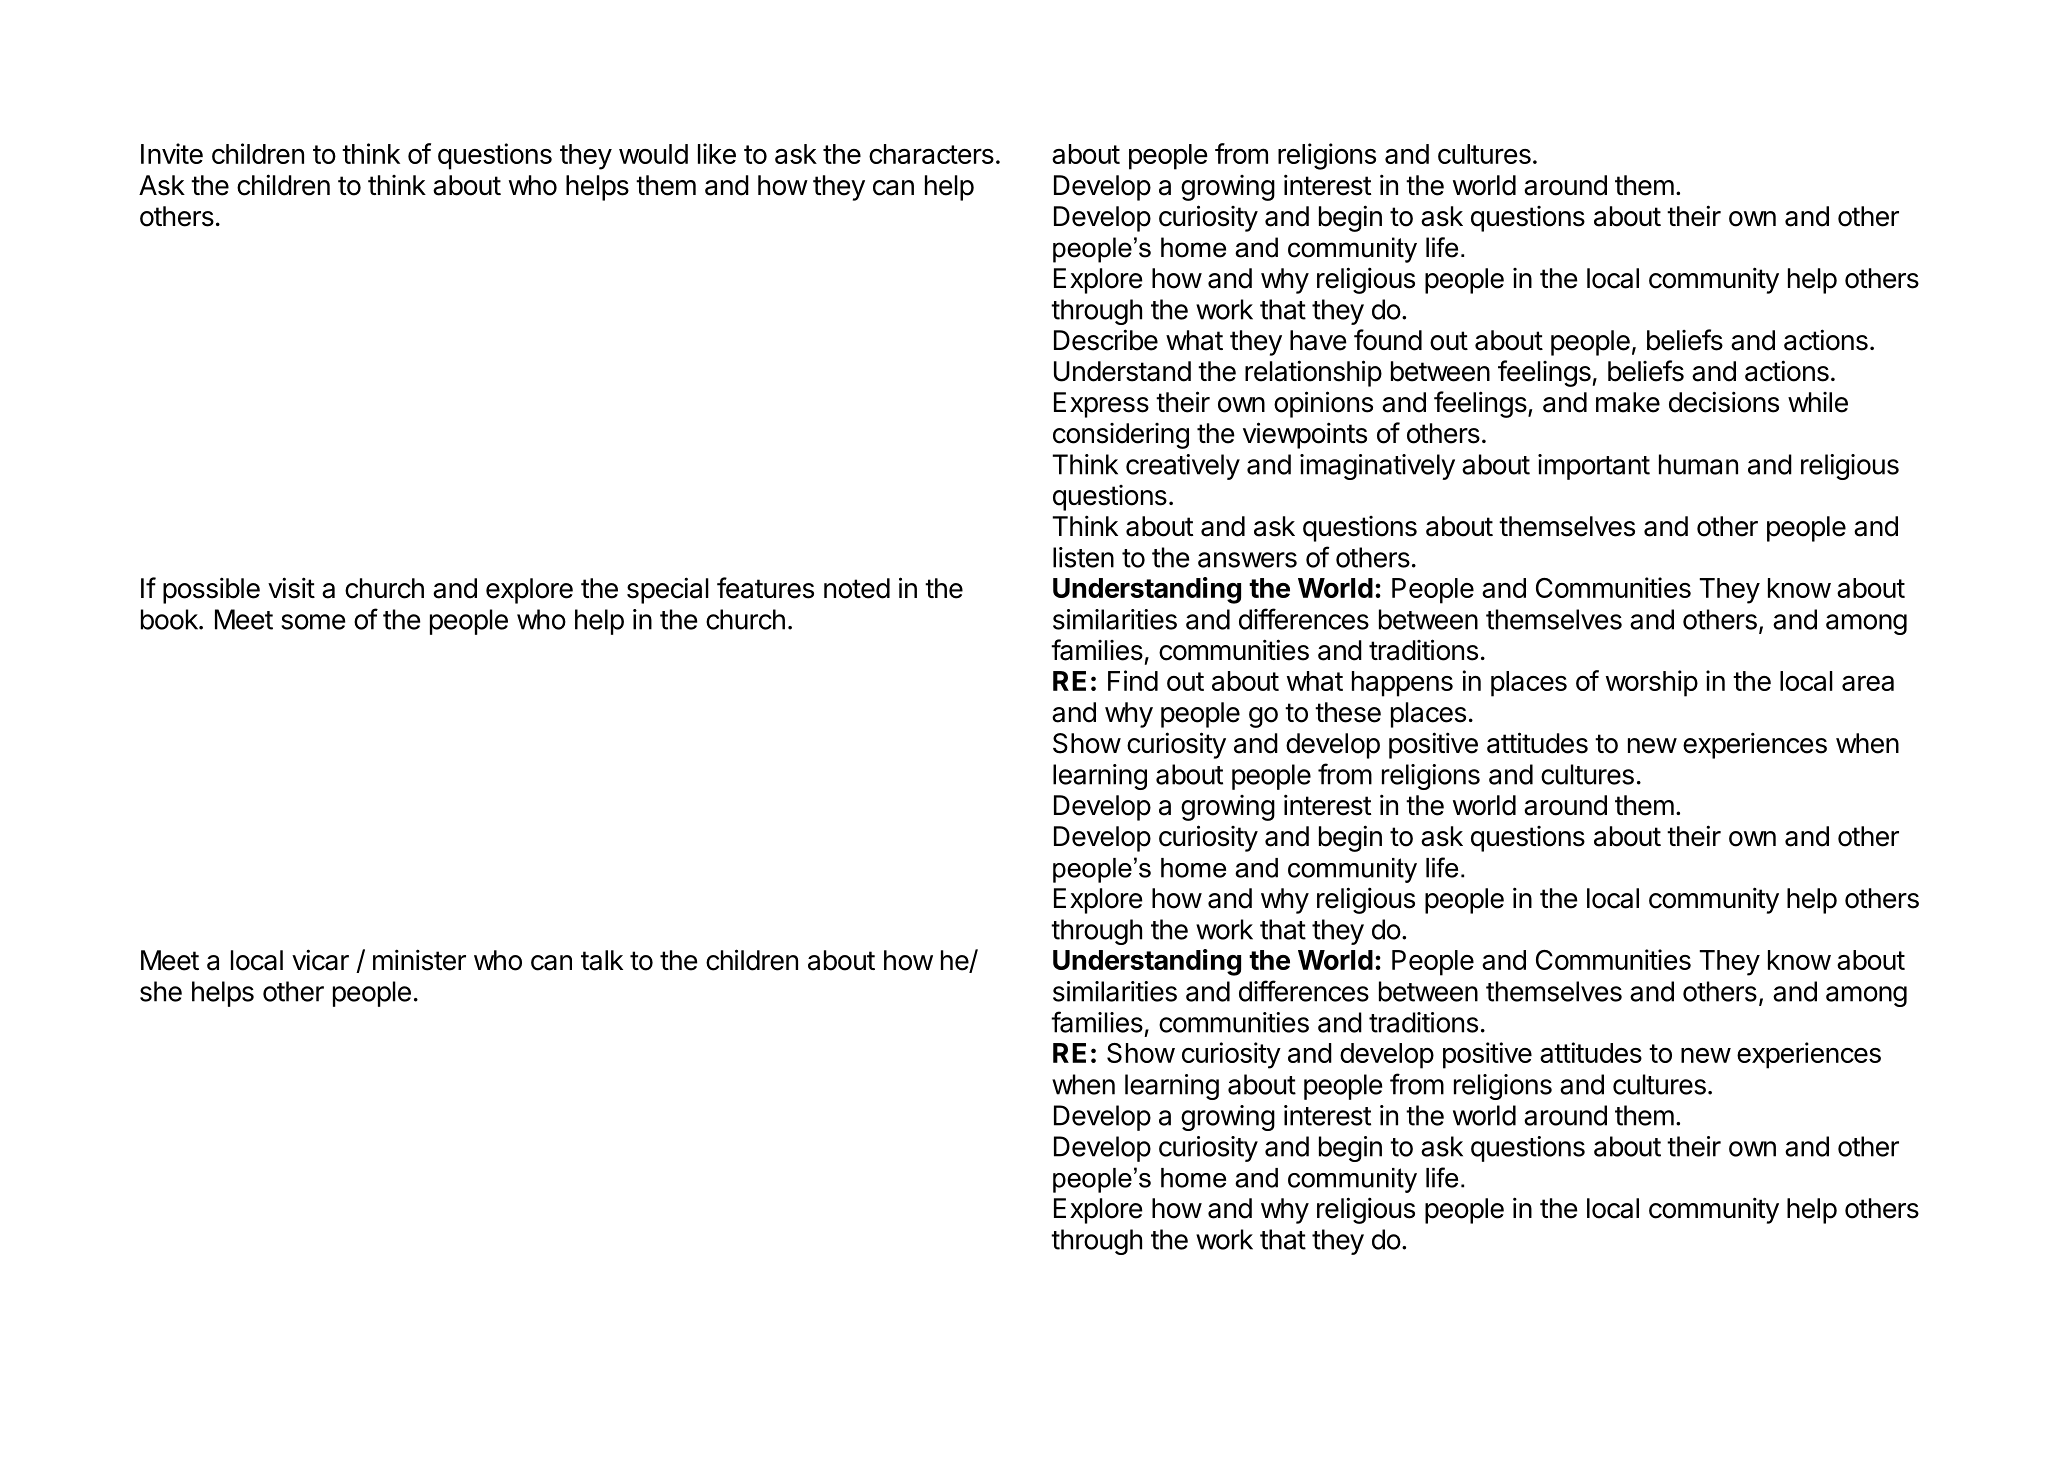 Image resolution: width=2063 pixels, height=1459 pixels. What do you see at coordinates (313, 622) in the screenshot?
I see `some` at bounding box center [313, 622].
